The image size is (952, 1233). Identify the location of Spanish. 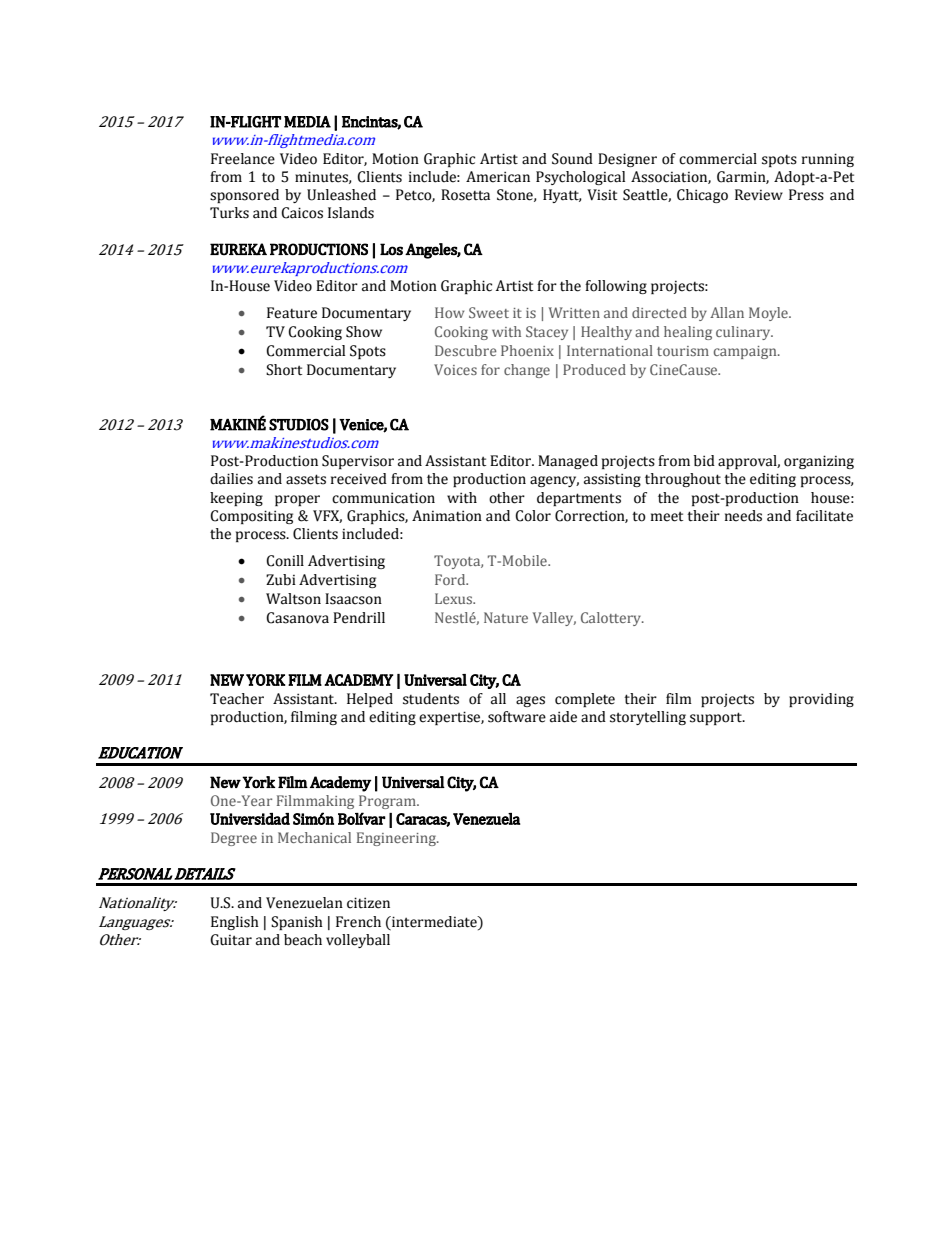
(297, 923).
